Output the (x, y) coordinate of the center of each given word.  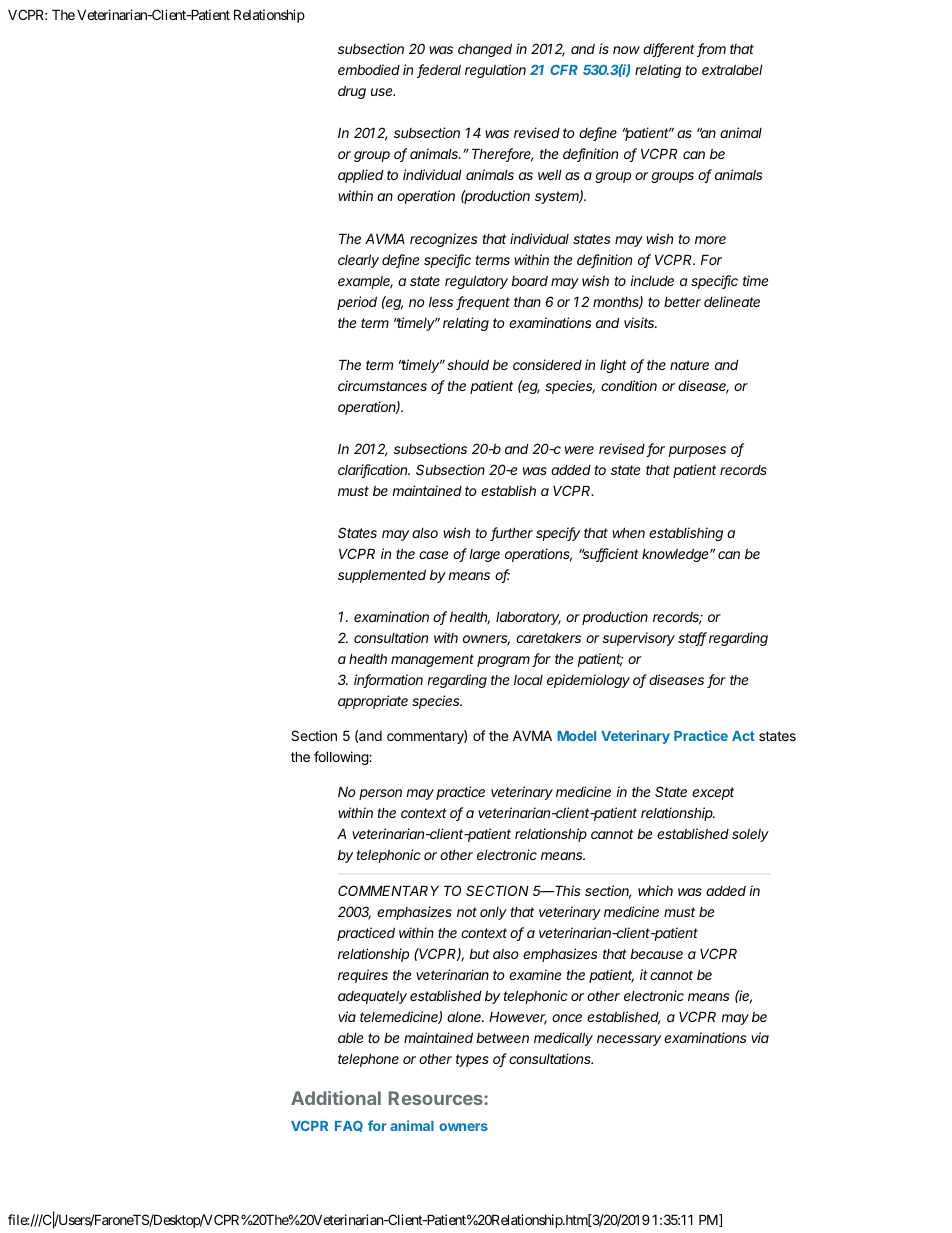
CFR (564, 70)
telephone (368, 1060)
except (713, 793)
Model (576, 736)
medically (563, 1039)
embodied (369, 69)
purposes (697, 451)
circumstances (382, 385)
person (380, 794)
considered (547, 364)
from (711, 50)
